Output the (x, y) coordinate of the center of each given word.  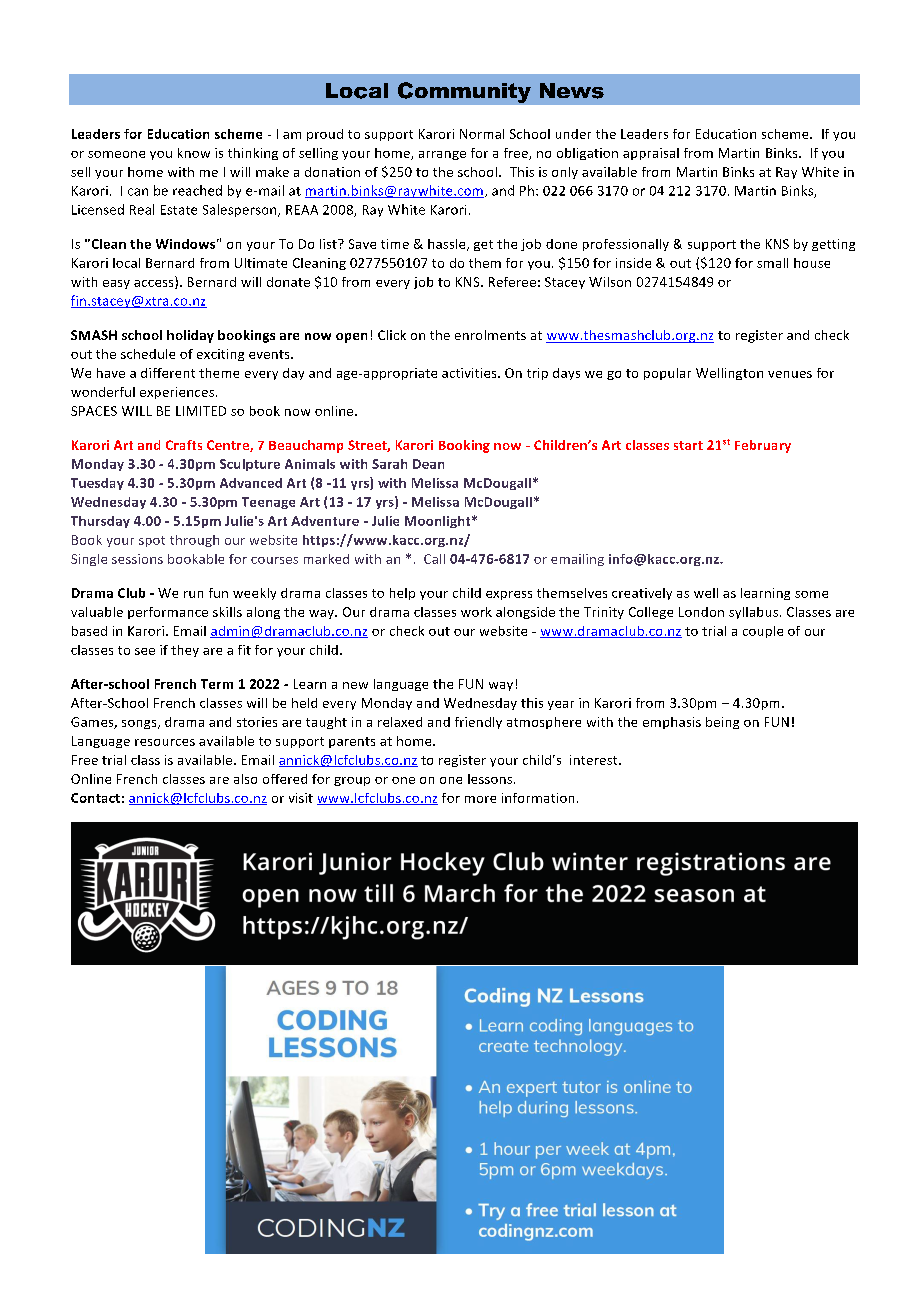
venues (790, 374)
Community (464, 92)
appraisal (651, 154)
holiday (190, 336)
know (194, 153)
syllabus (755, 613)
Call (434, 559)
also (245, 779)
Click (392, 335)
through (194, 541)
